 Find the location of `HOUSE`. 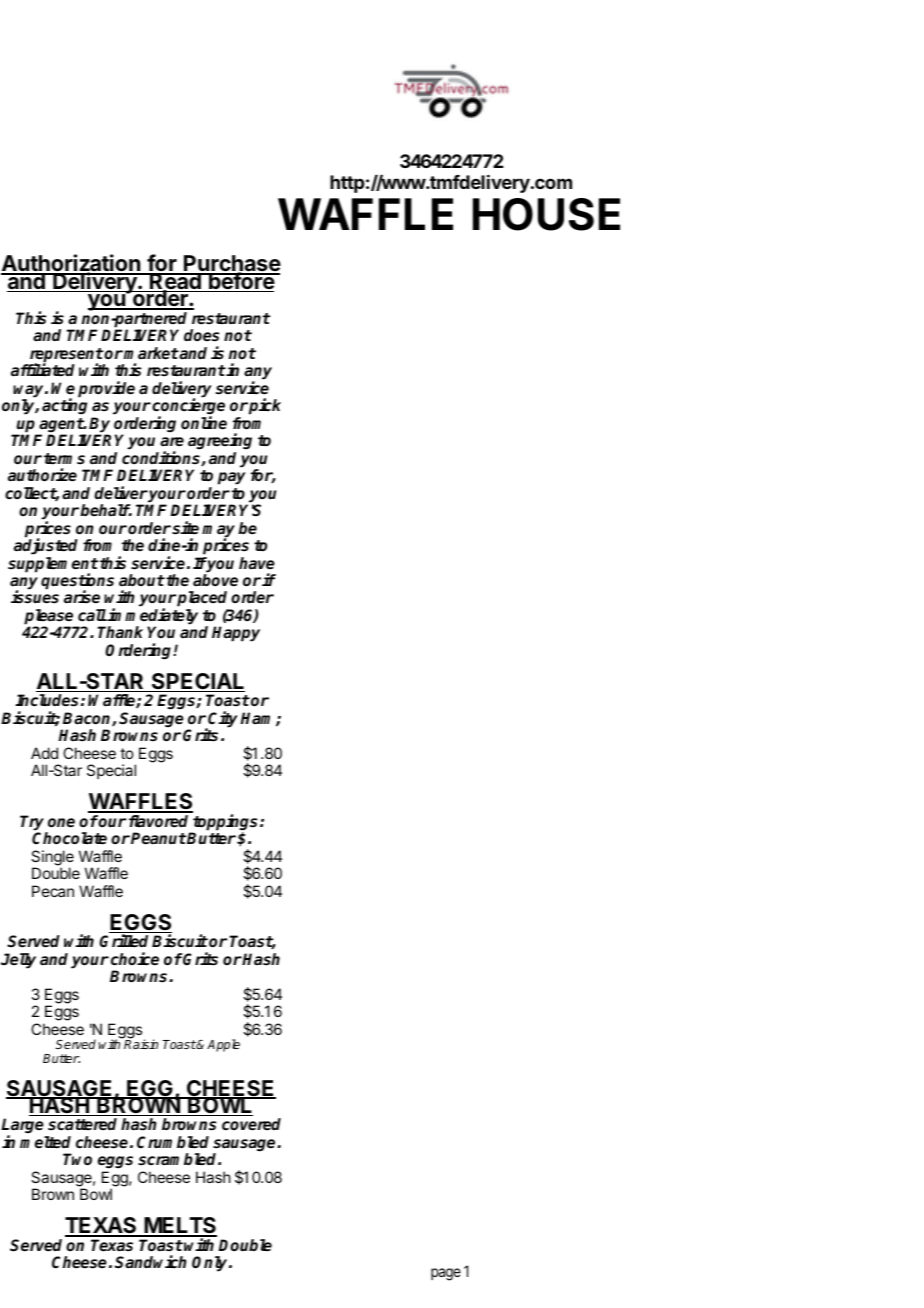

HOUSE is located at coordinates (546, 214).
